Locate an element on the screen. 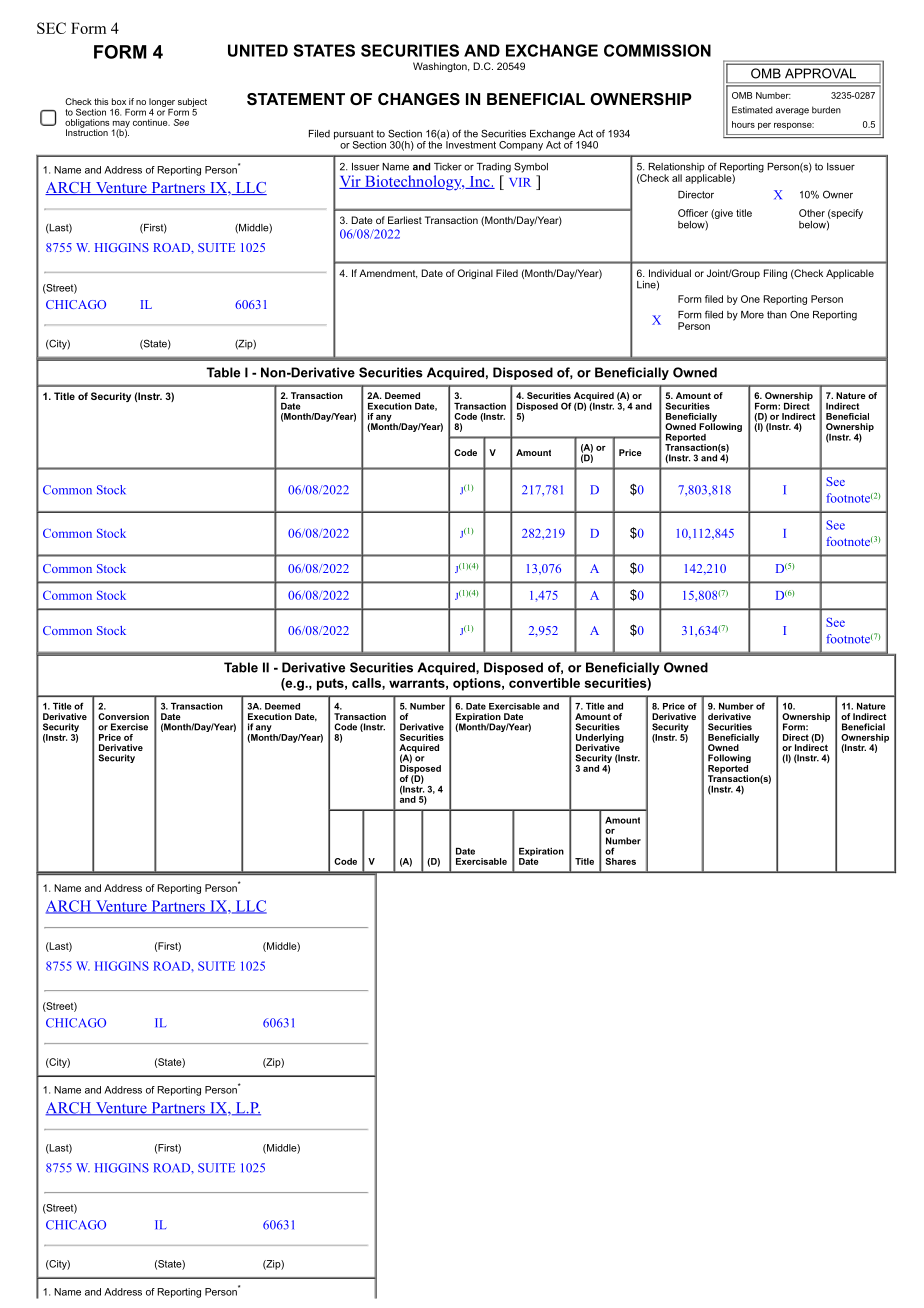 The image size is (924, 1308). Amendment is located at coordinates (388, 274).
